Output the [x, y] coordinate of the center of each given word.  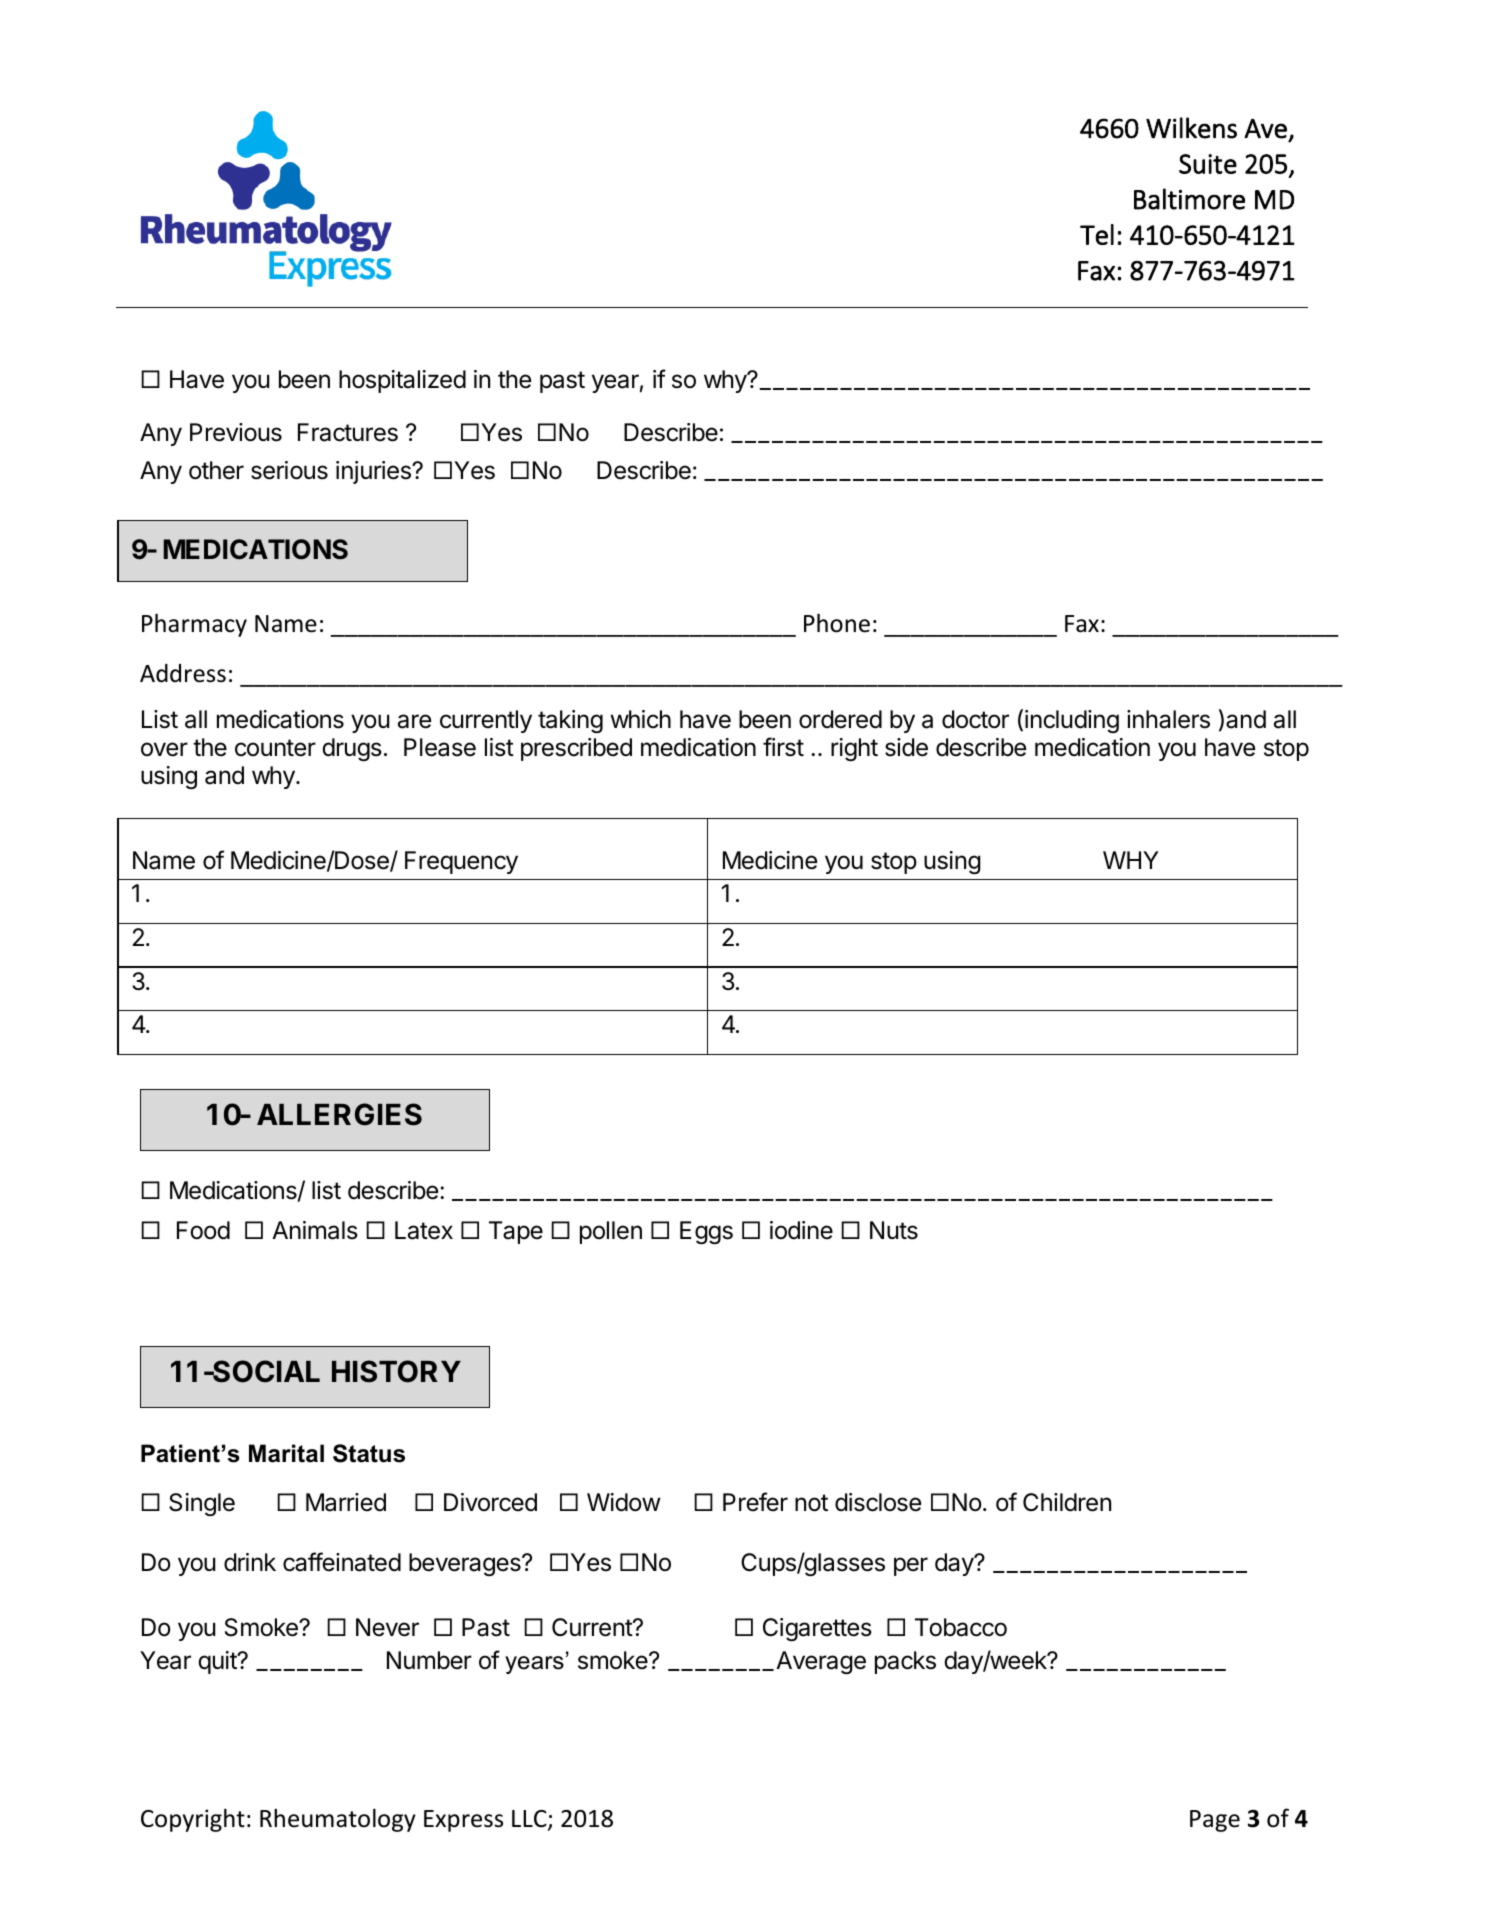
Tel [1097, 234]
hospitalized [402, 381]
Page [1215, 1821]
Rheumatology [338, 1820]
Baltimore [1189, 199]
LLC [530, 1820]
